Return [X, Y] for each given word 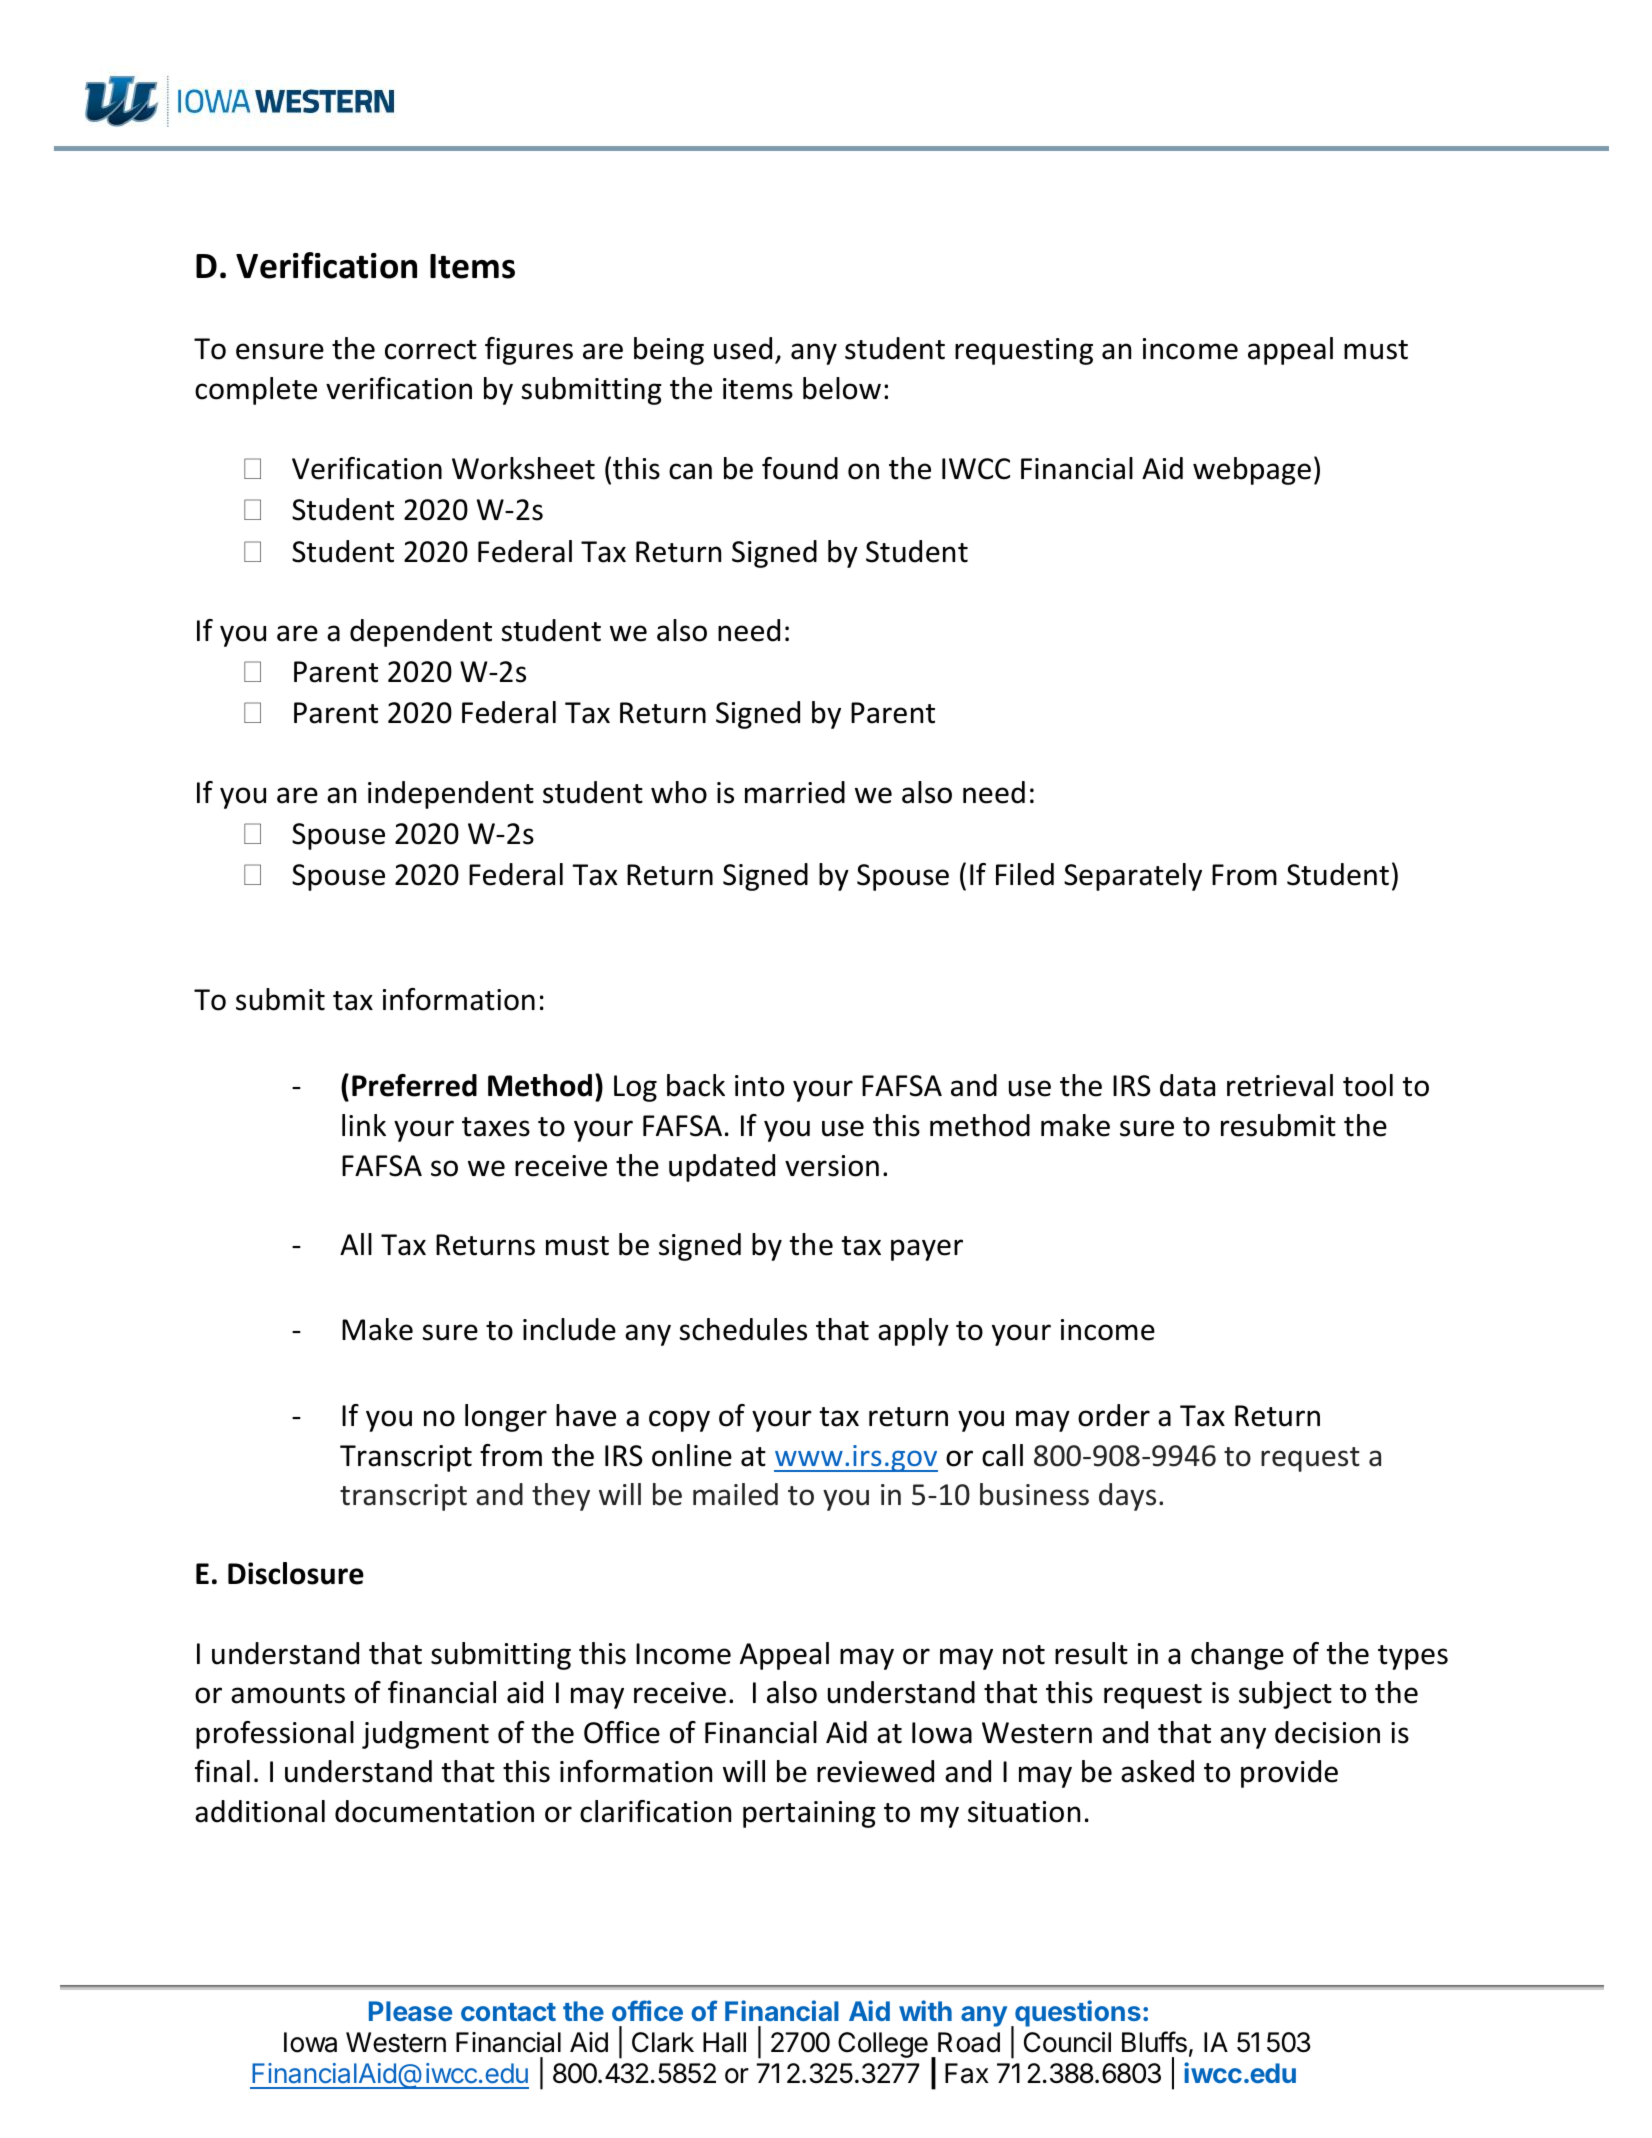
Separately [1133, 877]
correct [431, 350]
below [842, 388]
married [795, 792]
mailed [735, 1494]
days [1127, 1497]
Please [410, 2011]
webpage [1252, 471]
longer [506, 1418]
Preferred [414, 1085]
